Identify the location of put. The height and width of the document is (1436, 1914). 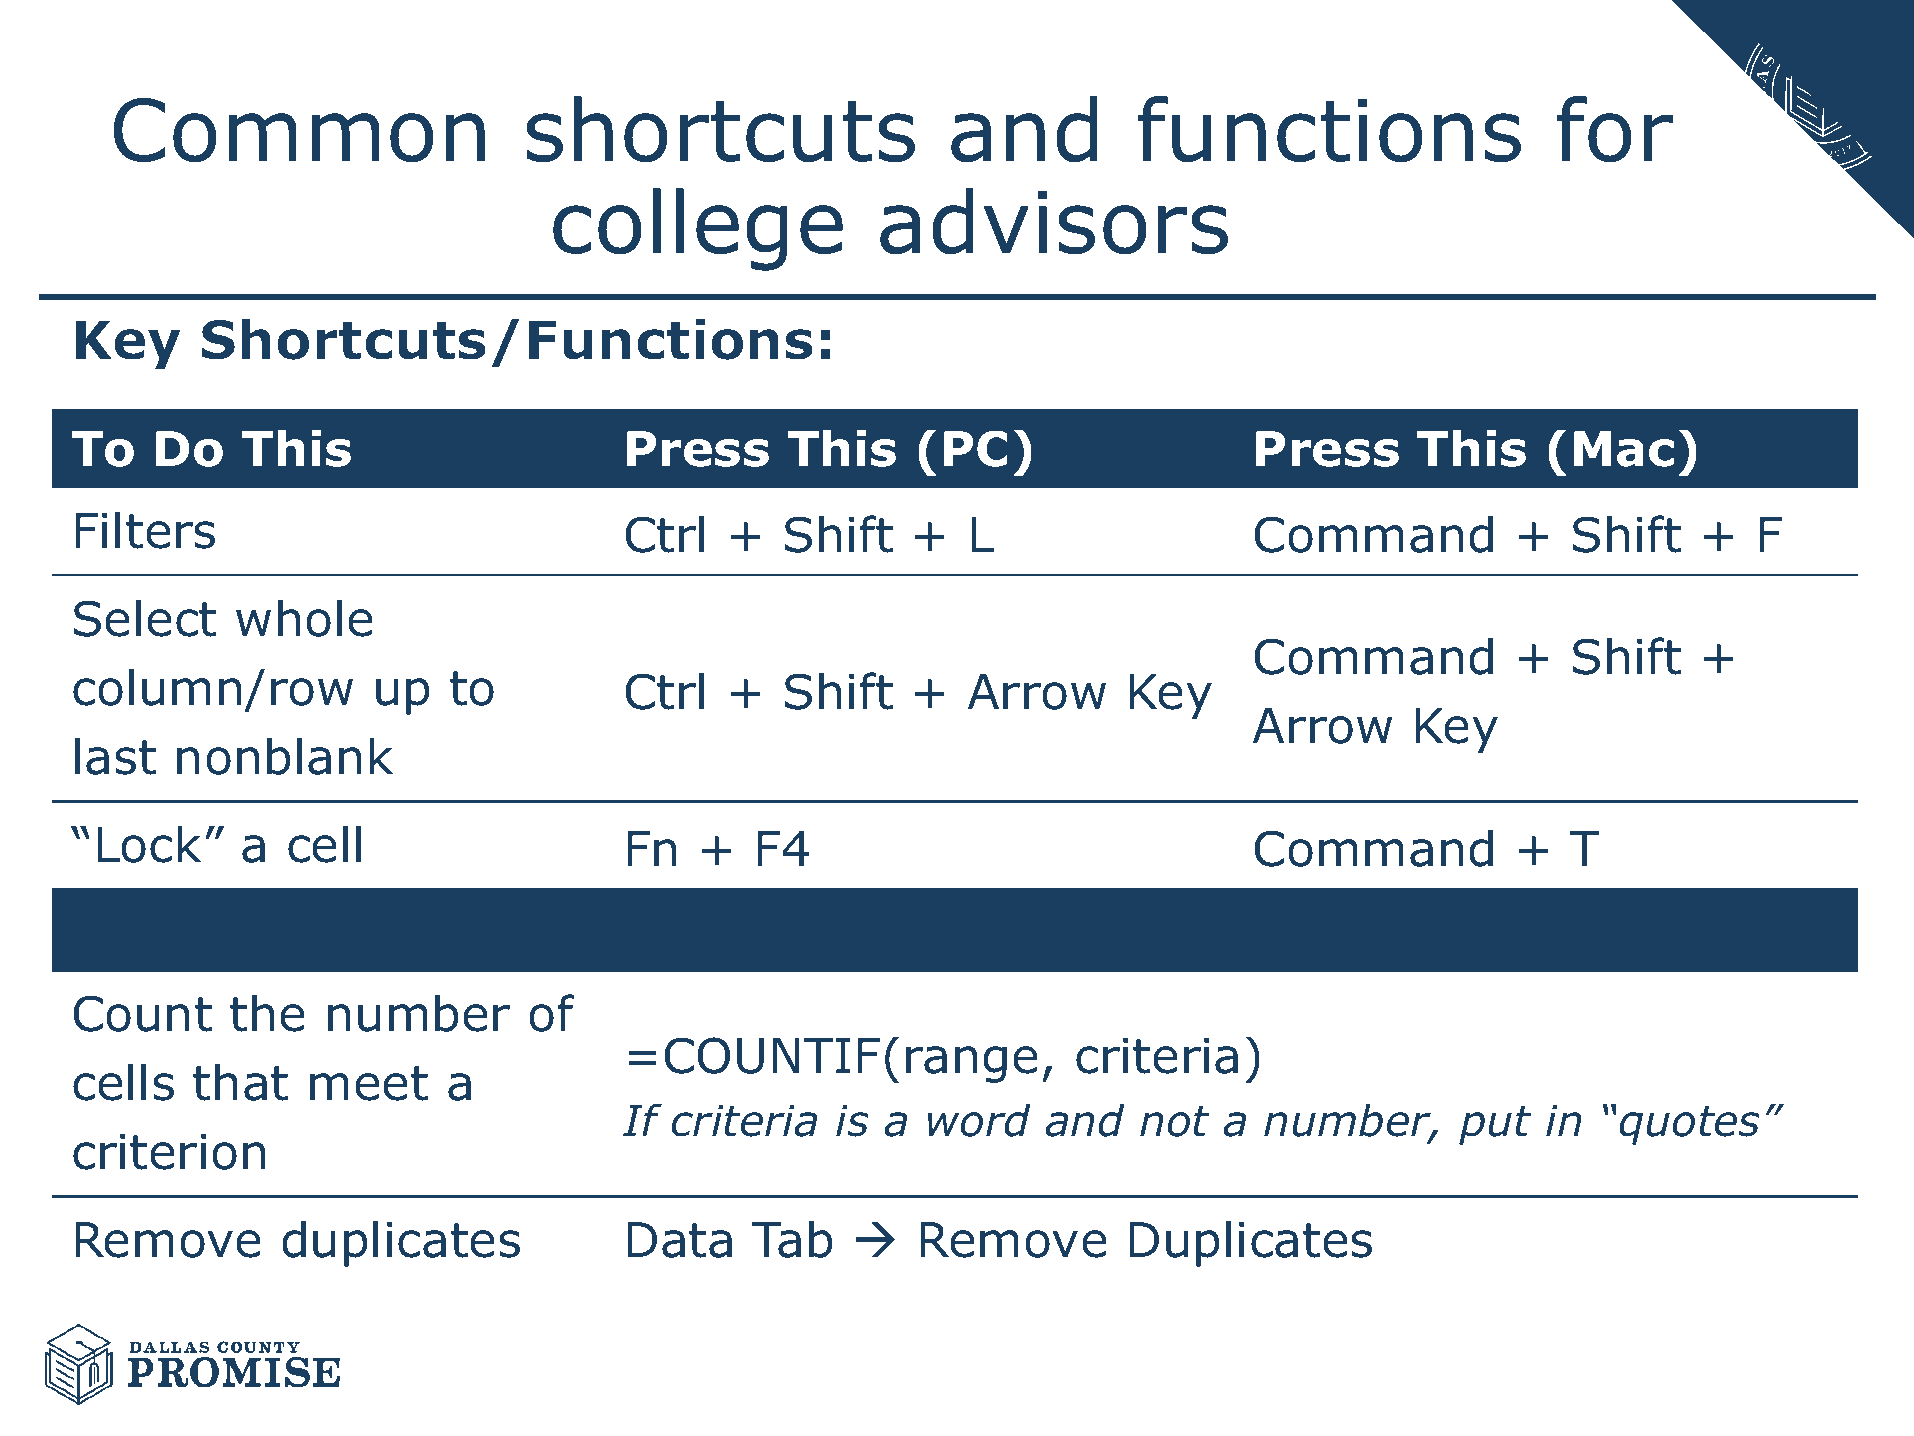
(1495, 1125).
